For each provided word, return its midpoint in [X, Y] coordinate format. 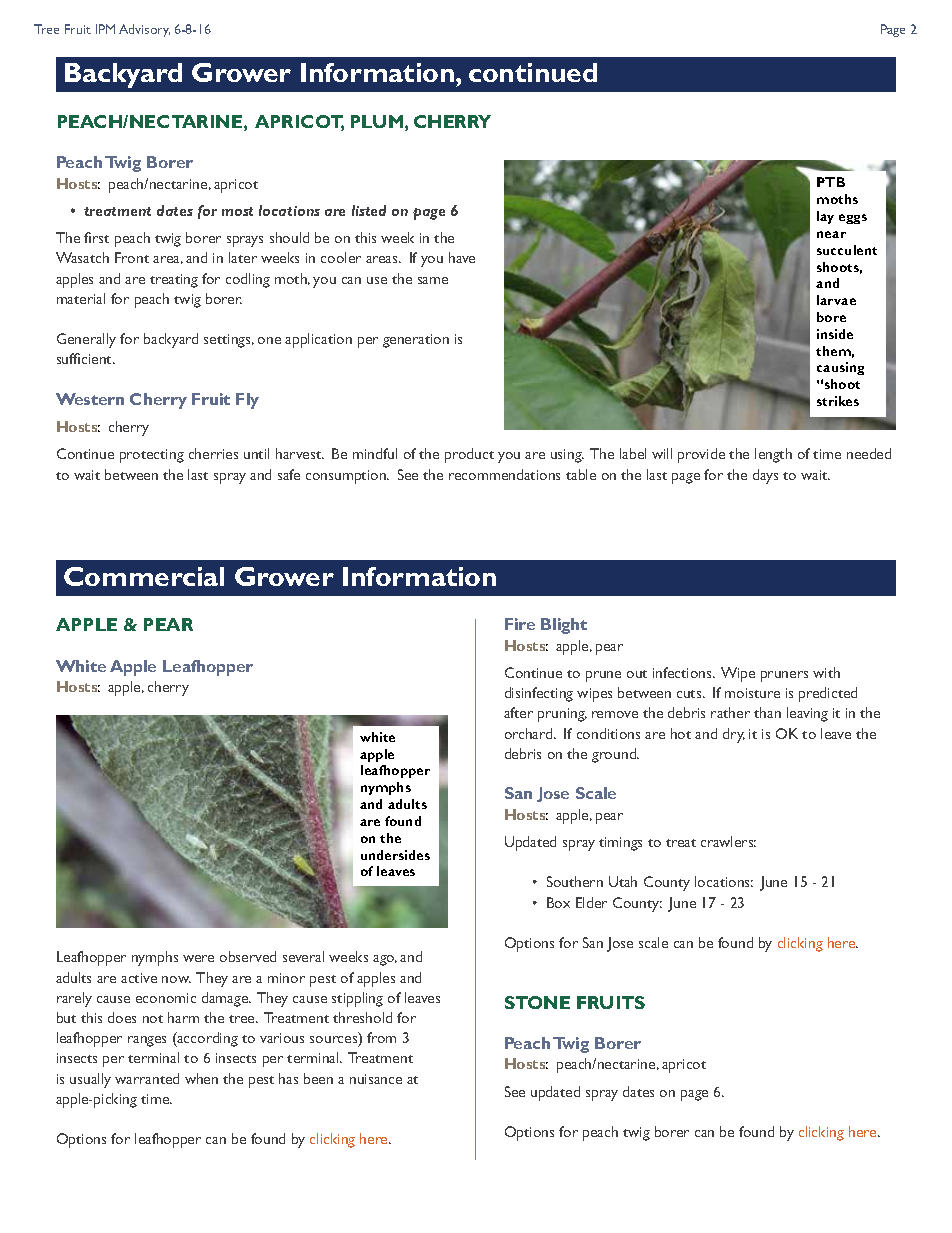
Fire [520, 624]
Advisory [144, 30]
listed [369, 210]
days [765, 476]
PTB [831, 182]
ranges [147, 1041]
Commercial [144, 576]
